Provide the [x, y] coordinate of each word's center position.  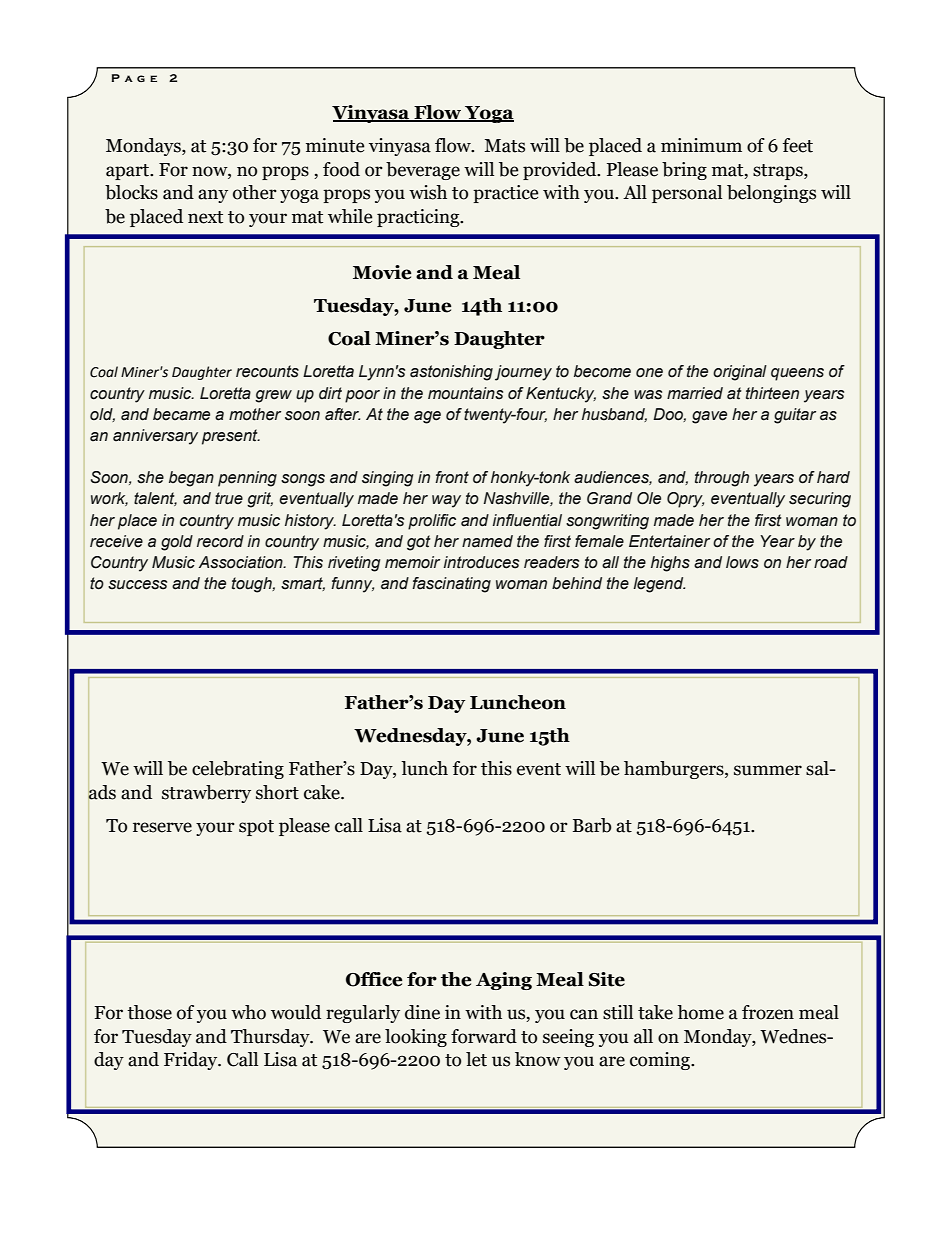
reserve [162, 827]
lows [742, 562]
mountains [465, 393]
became [181, 414]
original [740, 373]
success [137, 585]
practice [505, 194]
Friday [192, 1061]
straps [779, 172]
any [213, 196]
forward [484, 1036]
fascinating [451, 585]
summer [768, 770]
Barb [592, 825]
